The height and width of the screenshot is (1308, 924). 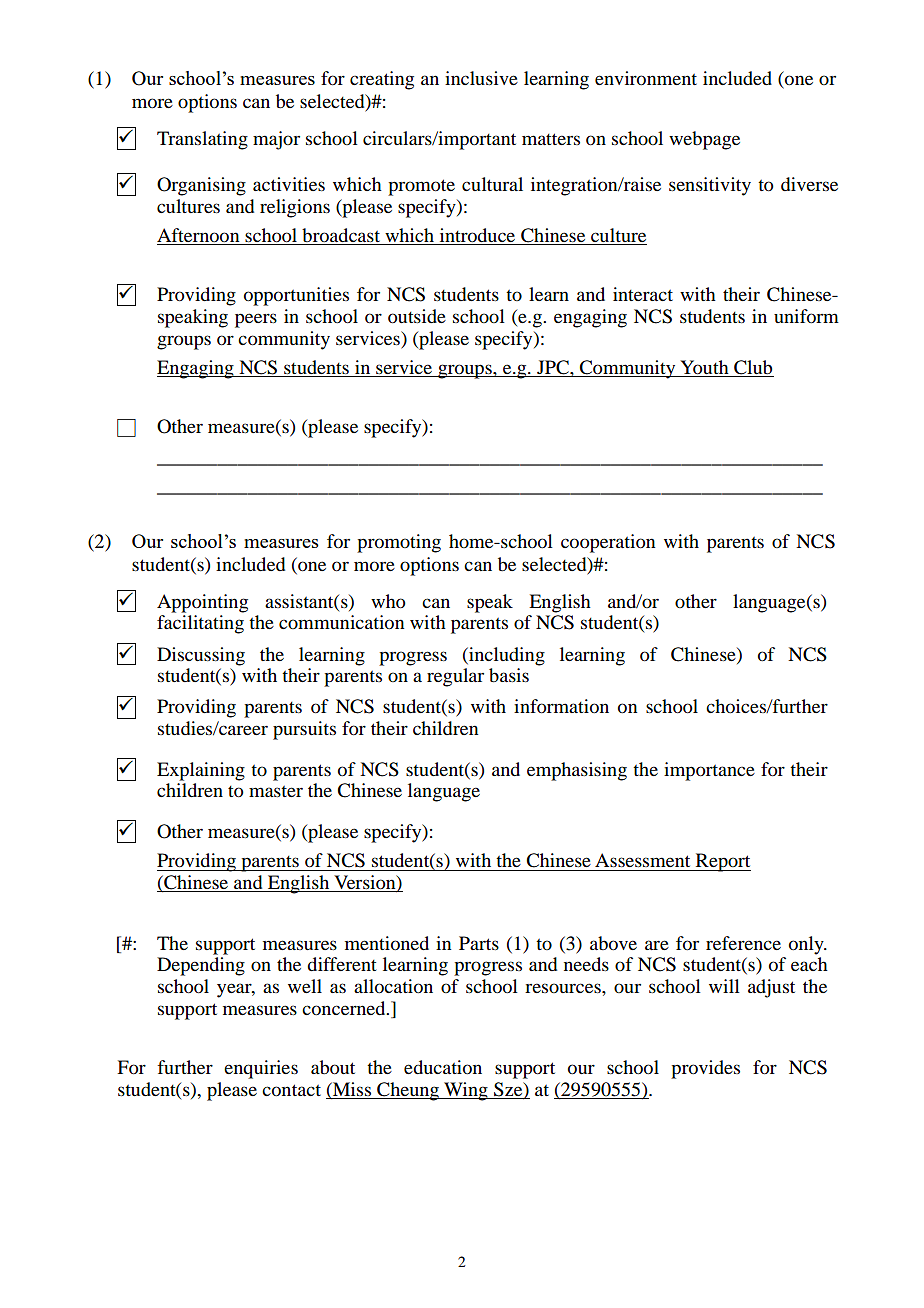 I want to click on Wing, so click(x=466, y=1091).
